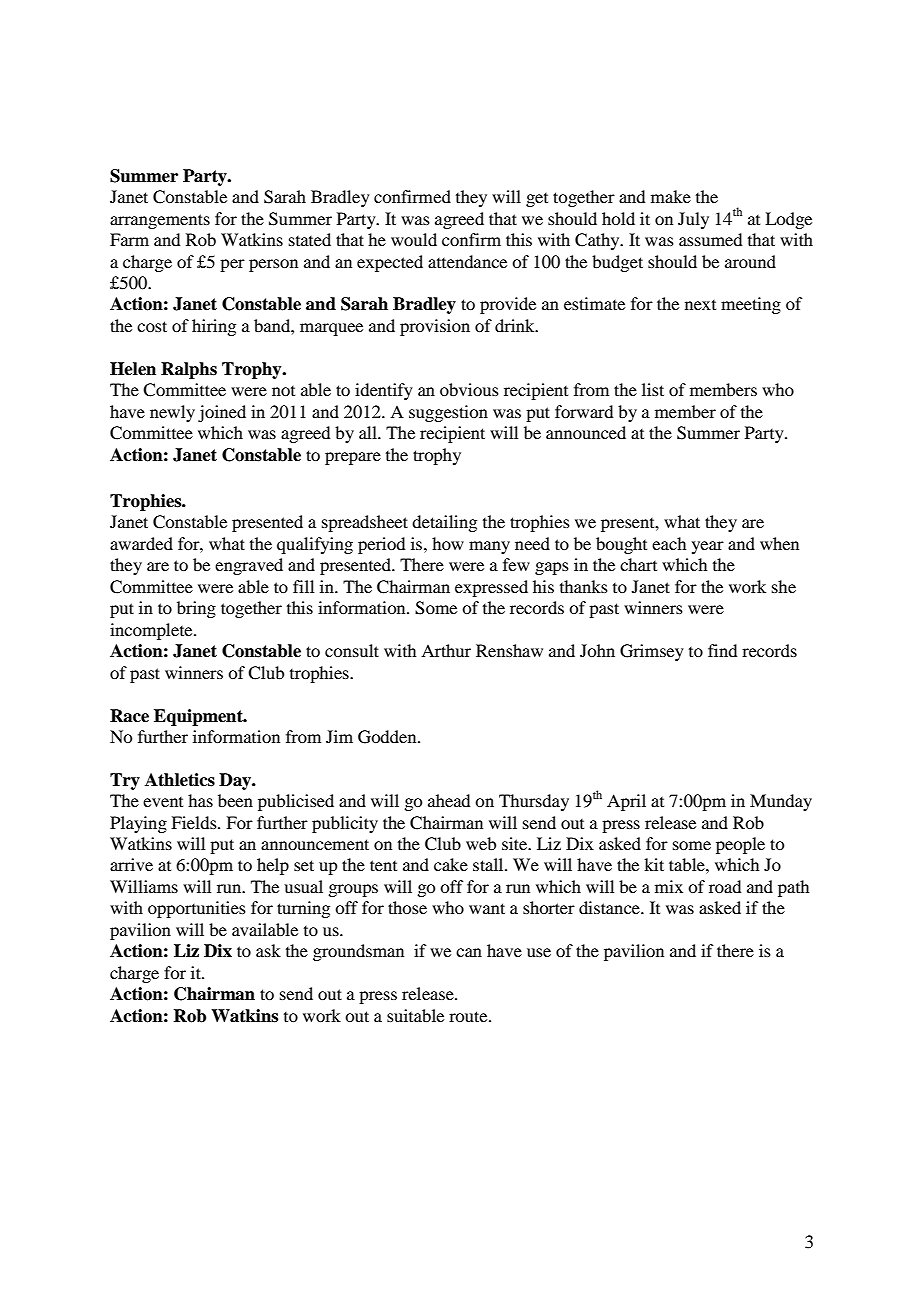 This document has height=1308, width=924. What do you see at coordinates (446, 650) in the document?
I see `Arthur` at bounding box center [446, 650].
